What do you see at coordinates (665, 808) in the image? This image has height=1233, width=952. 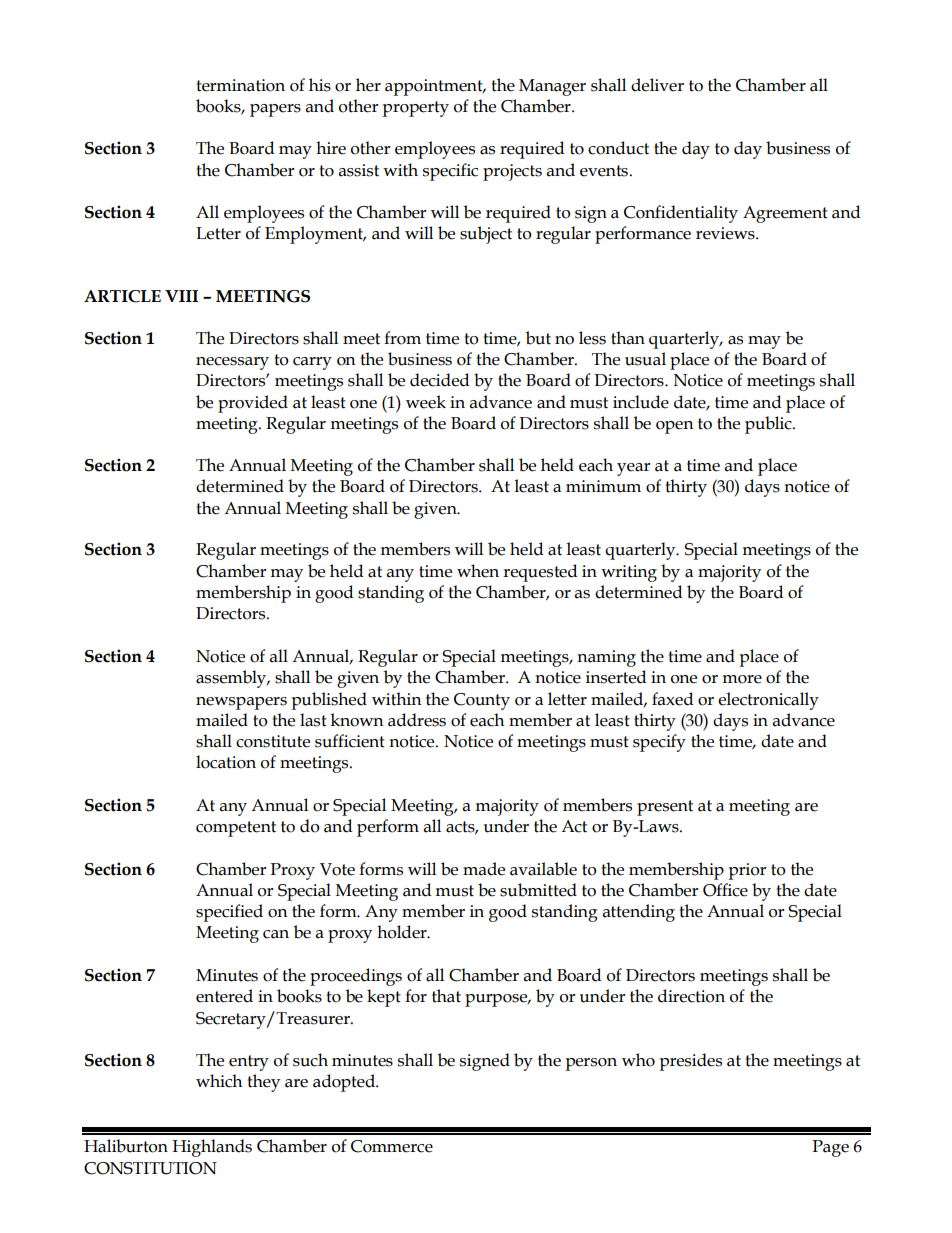 I see `present` at bounding box center [665, 808].
